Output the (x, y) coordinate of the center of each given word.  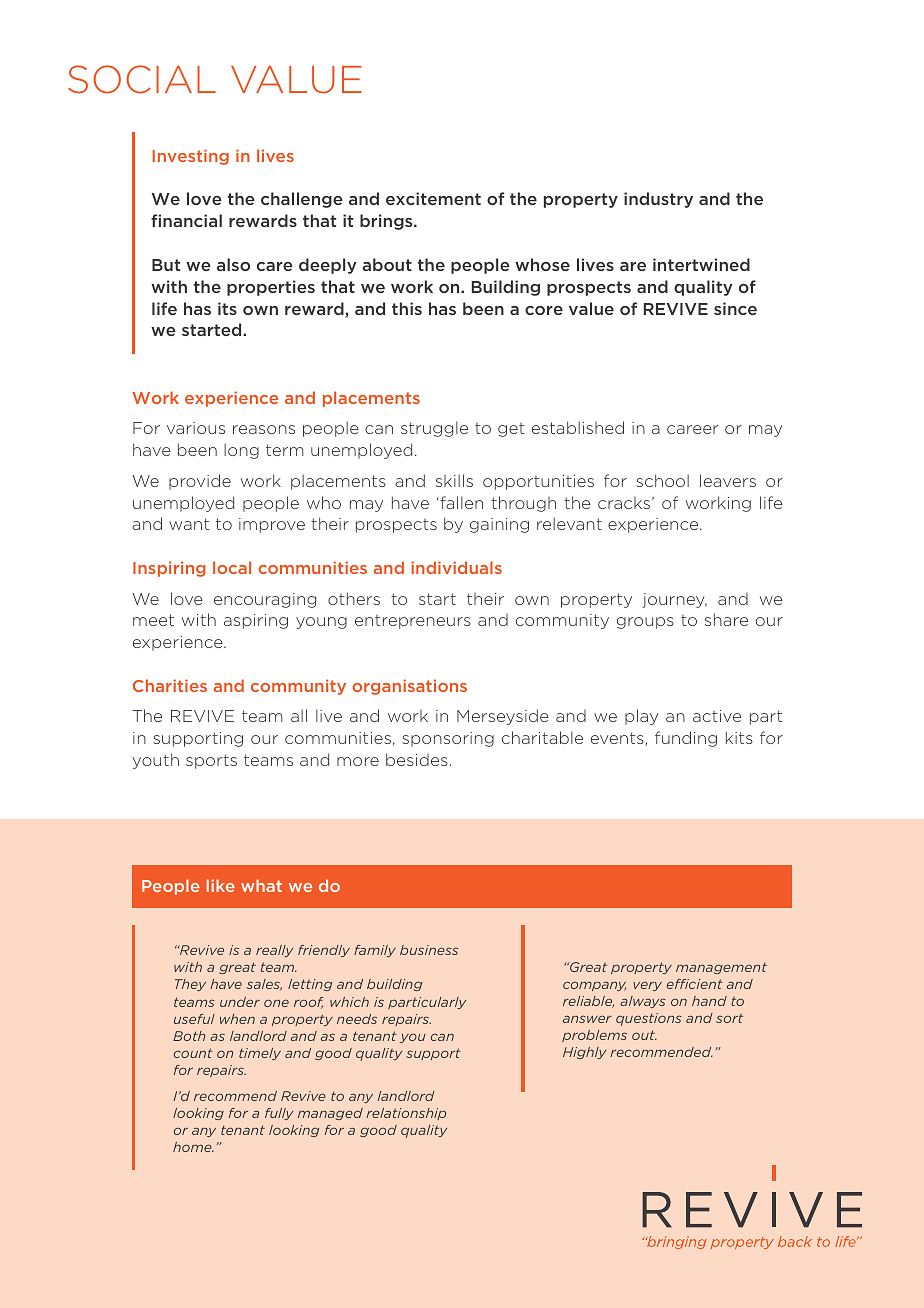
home (193, 1147)
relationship (406, 1114)
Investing (191, 157)
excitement (433, 198)
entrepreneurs (413, 622)
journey (675, 600)
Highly (584, 1053)
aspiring (256, 621)
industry (658, 200)
